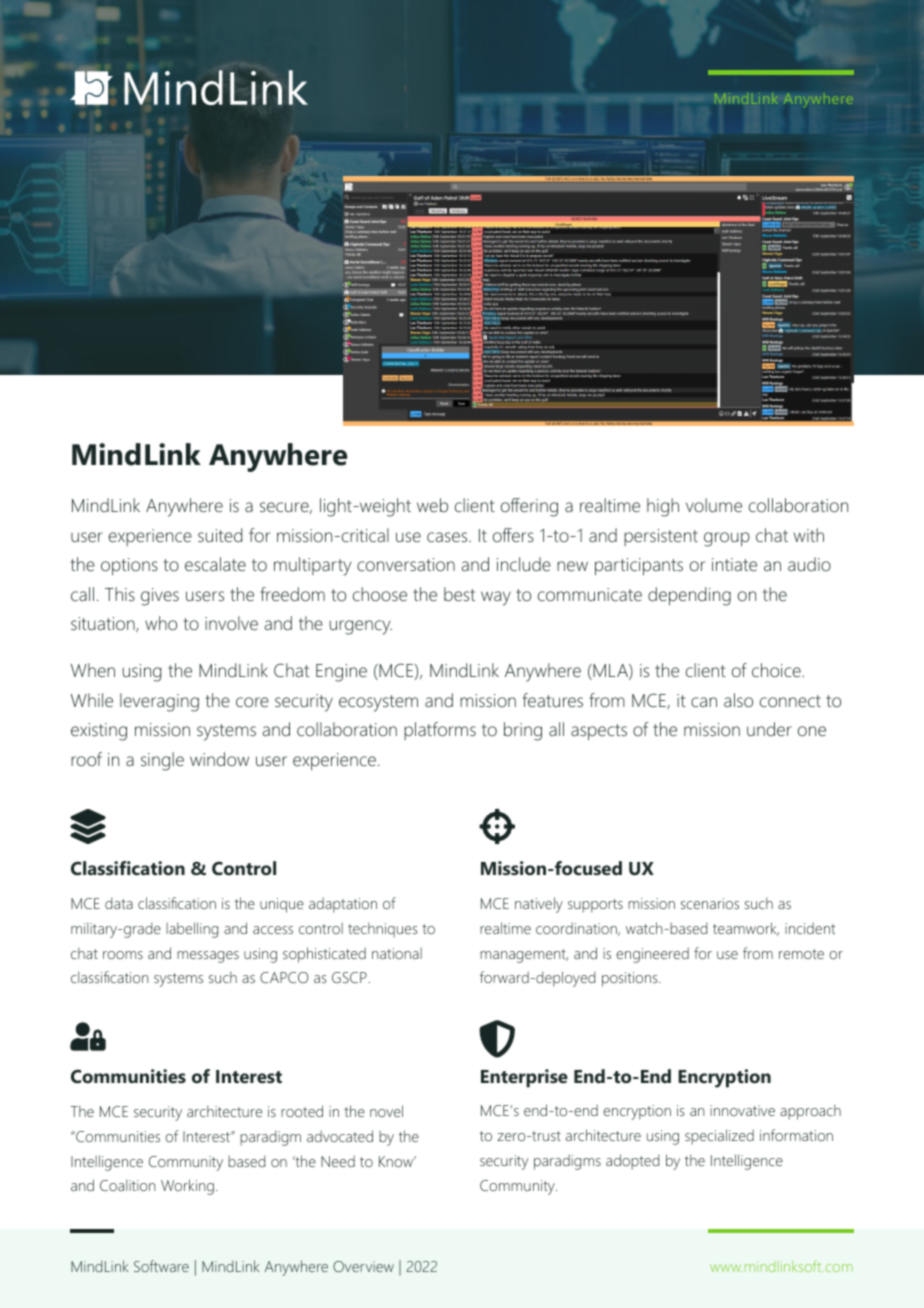  I want to click on group, so click(727, 539).
